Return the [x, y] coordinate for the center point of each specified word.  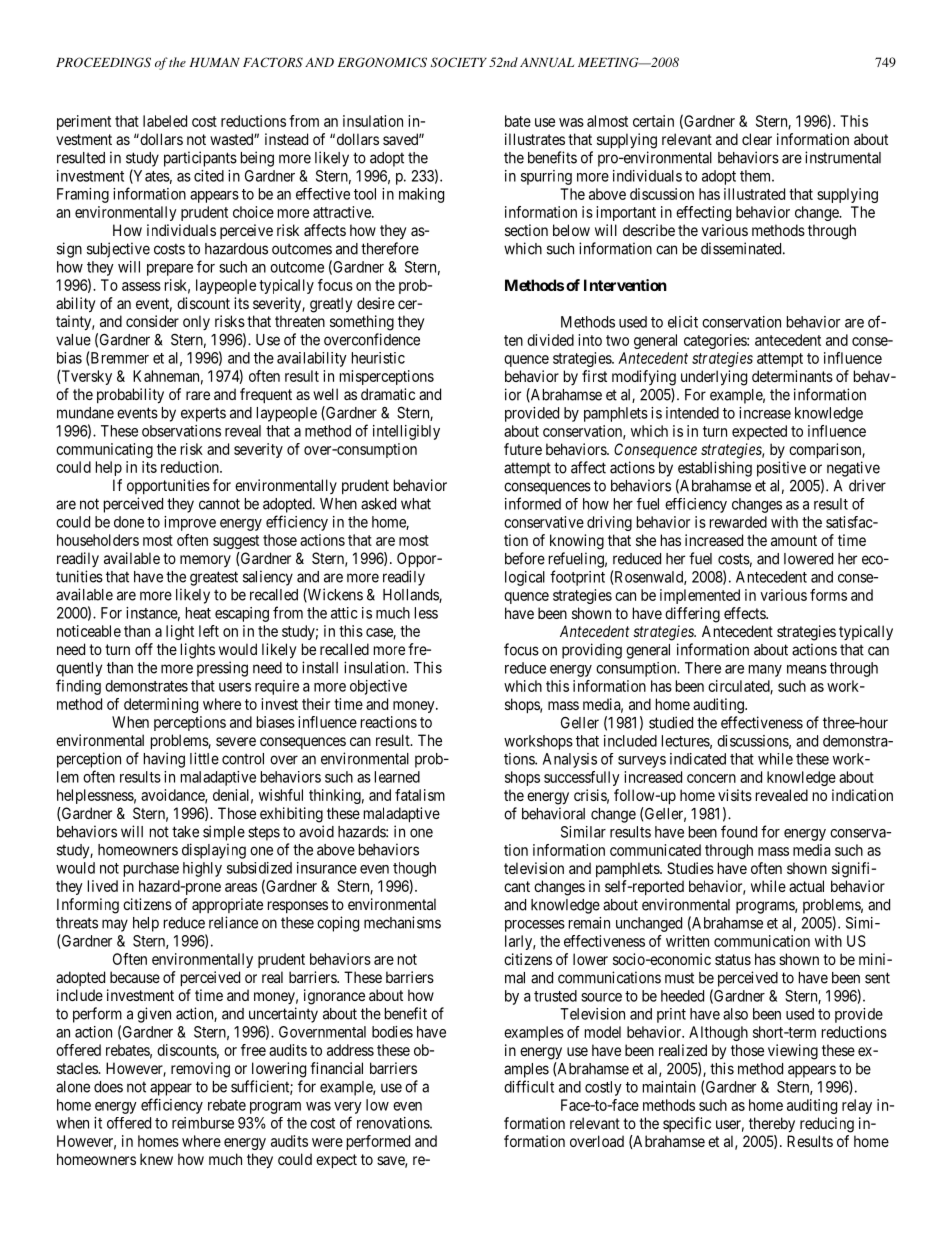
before [525, 558]
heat [198, 613]
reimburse [203, 1123]
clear [757, 139]
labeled [165, 121]
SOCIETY [459, 62]
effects [745, 613]
